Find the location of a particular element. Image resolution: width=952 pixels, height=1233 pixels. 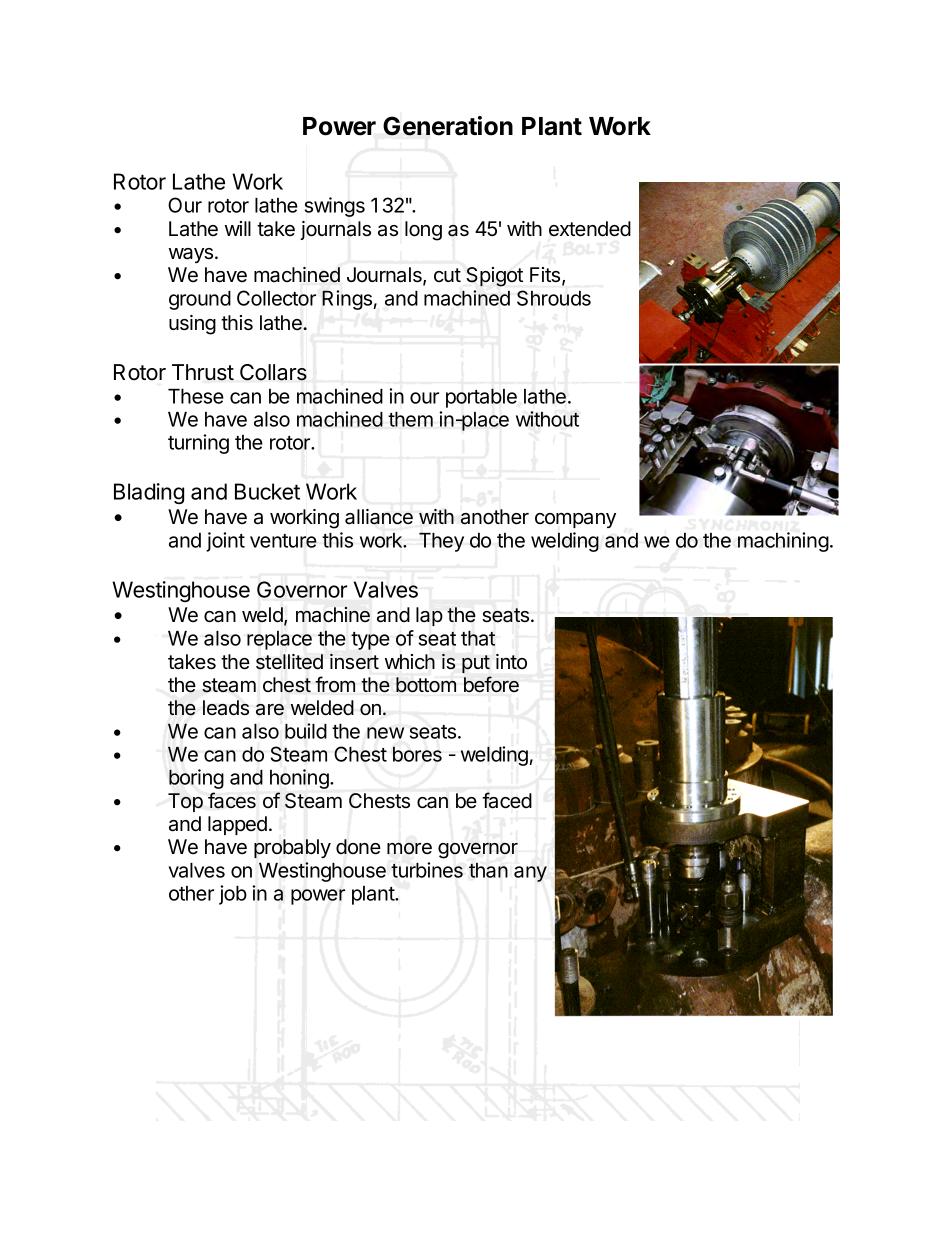

will is located at coordinates (238, 228).
